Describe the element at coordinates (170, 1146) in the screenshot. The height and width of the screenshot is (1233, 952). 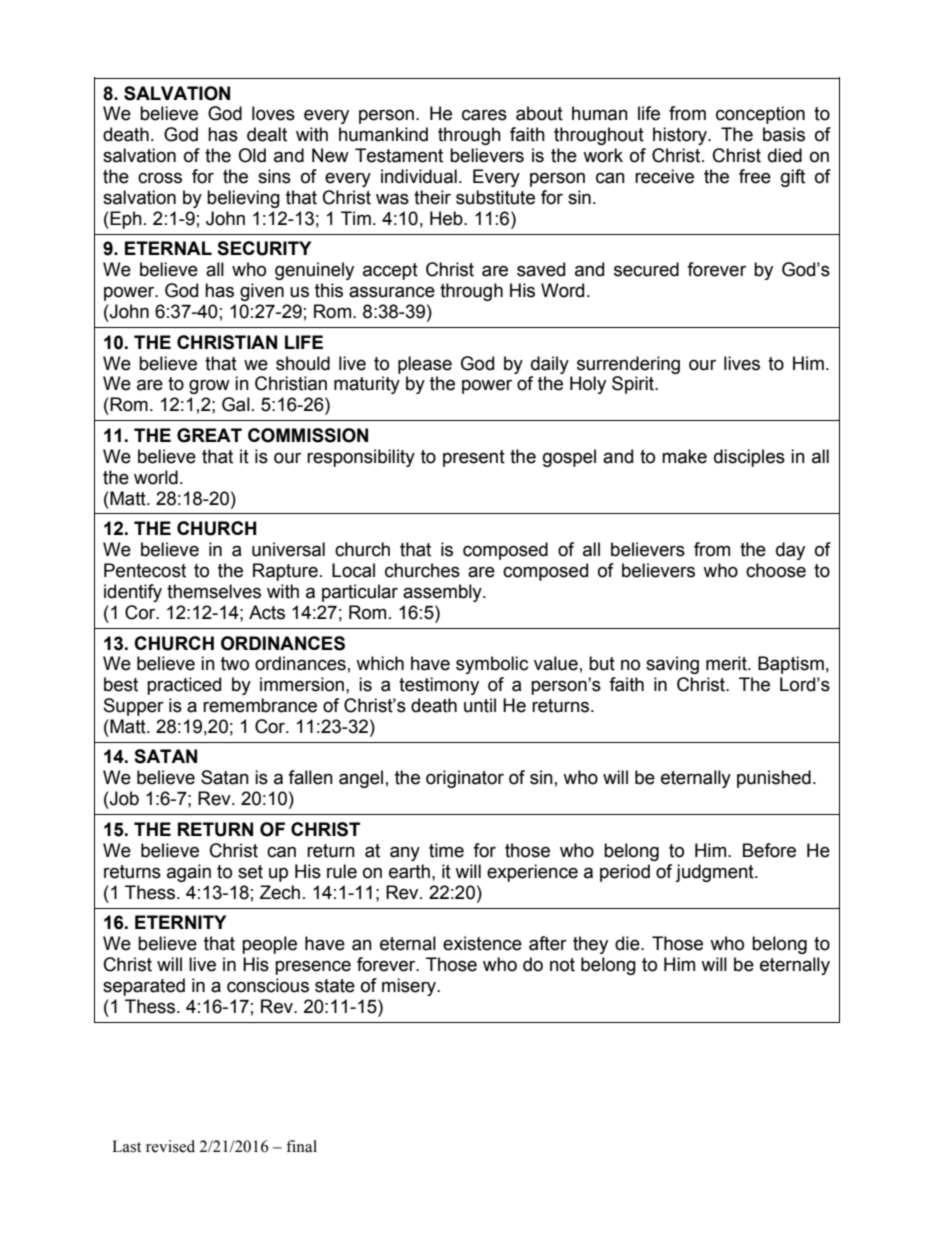
I see `revised` at that location.
